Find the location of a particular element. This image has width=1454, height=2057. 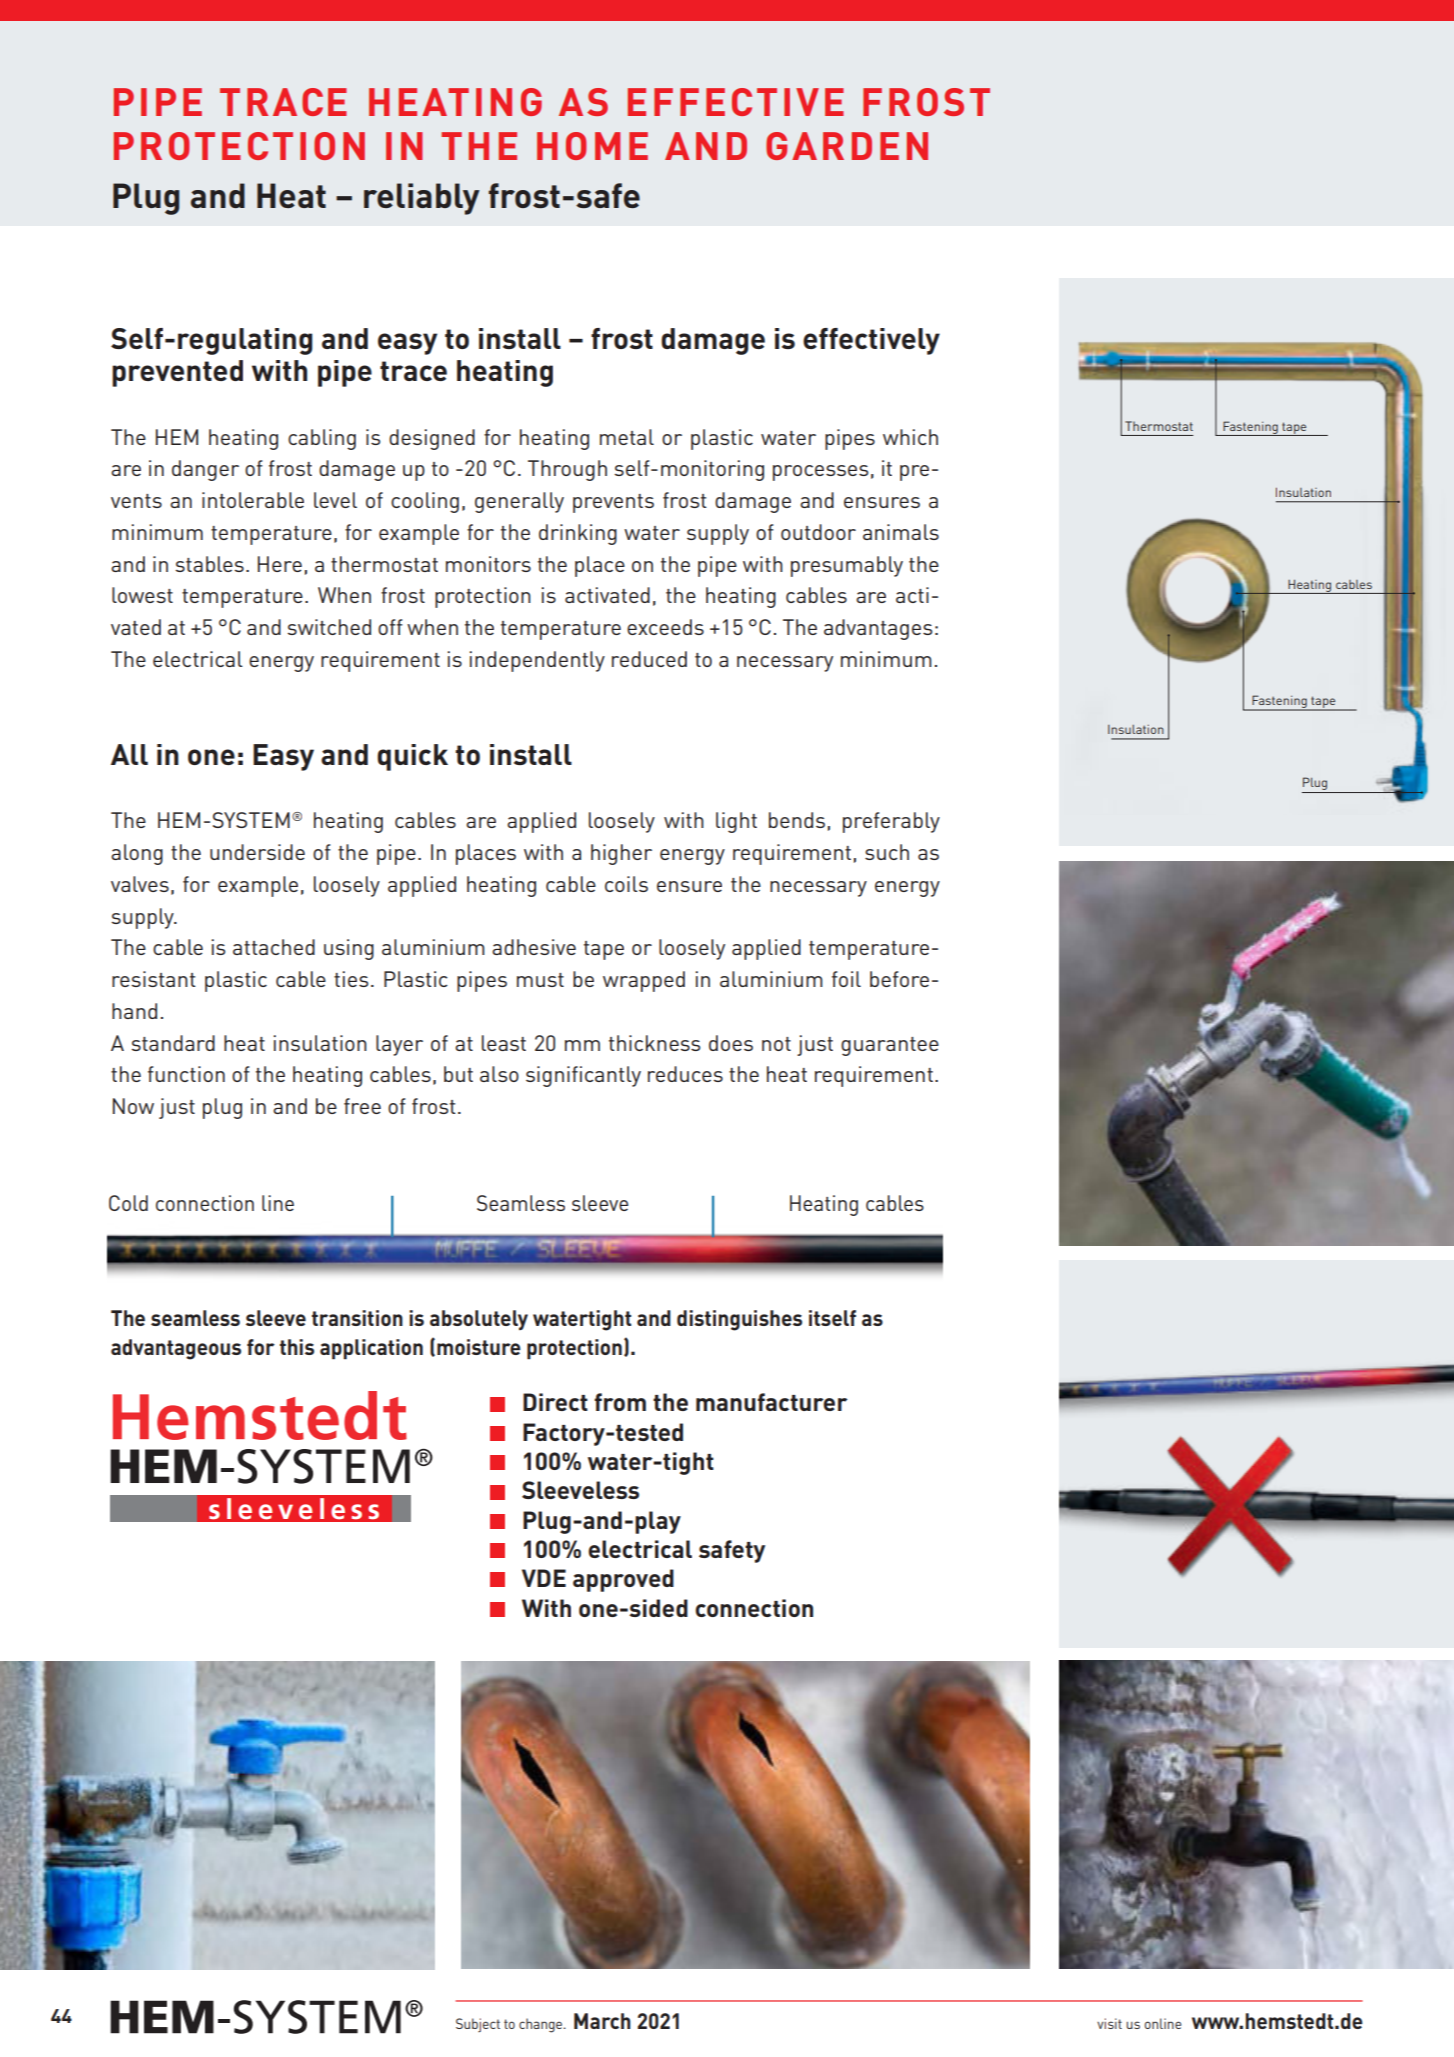

Subject is located at coordinates (478, 2025).
